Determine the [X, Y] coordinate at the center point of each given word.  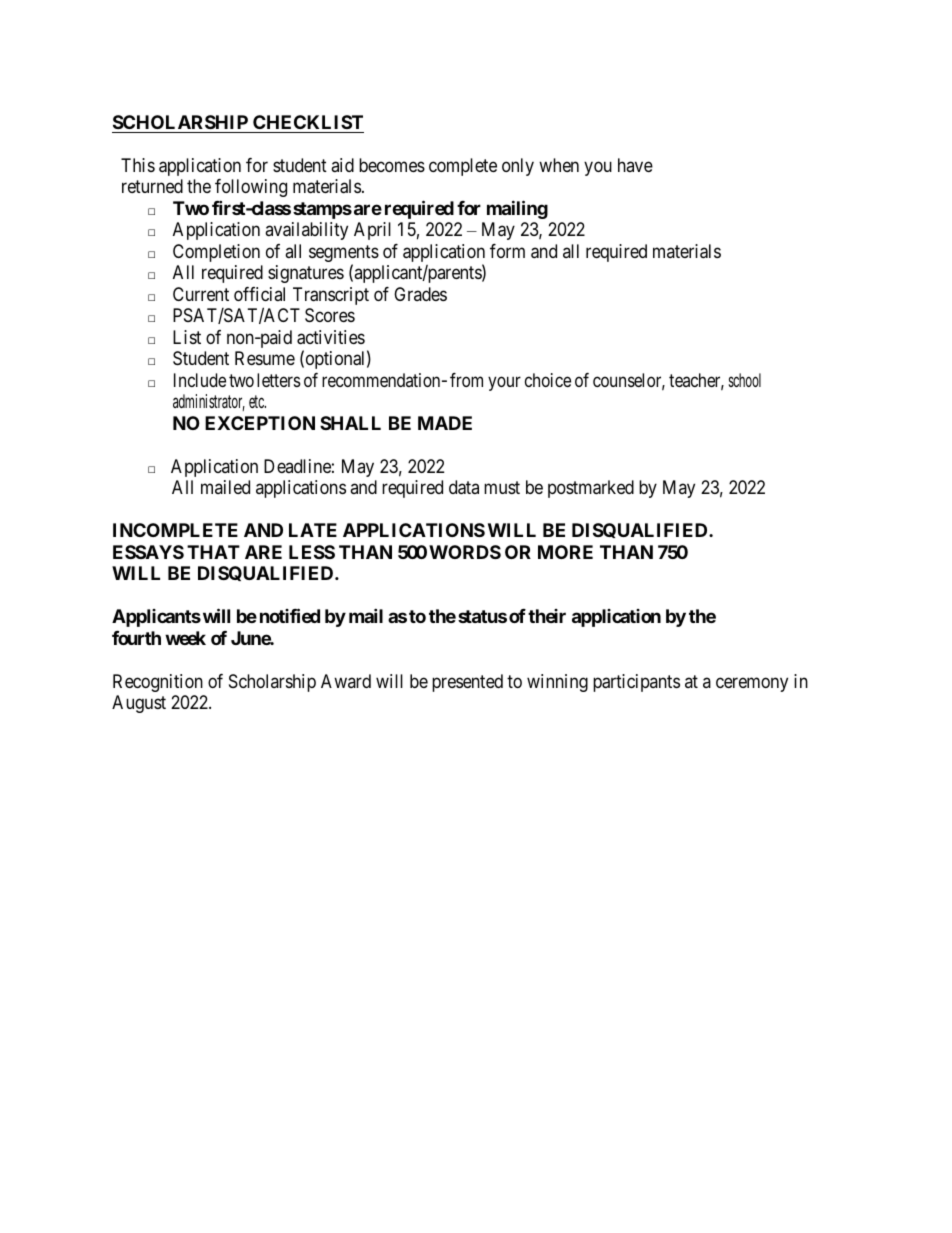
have [635, 165]
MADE [445, 423]
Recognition [158, 683]
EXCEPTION [260, 423]
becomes [392, 165]
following [251, 188]
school [745, 380]
